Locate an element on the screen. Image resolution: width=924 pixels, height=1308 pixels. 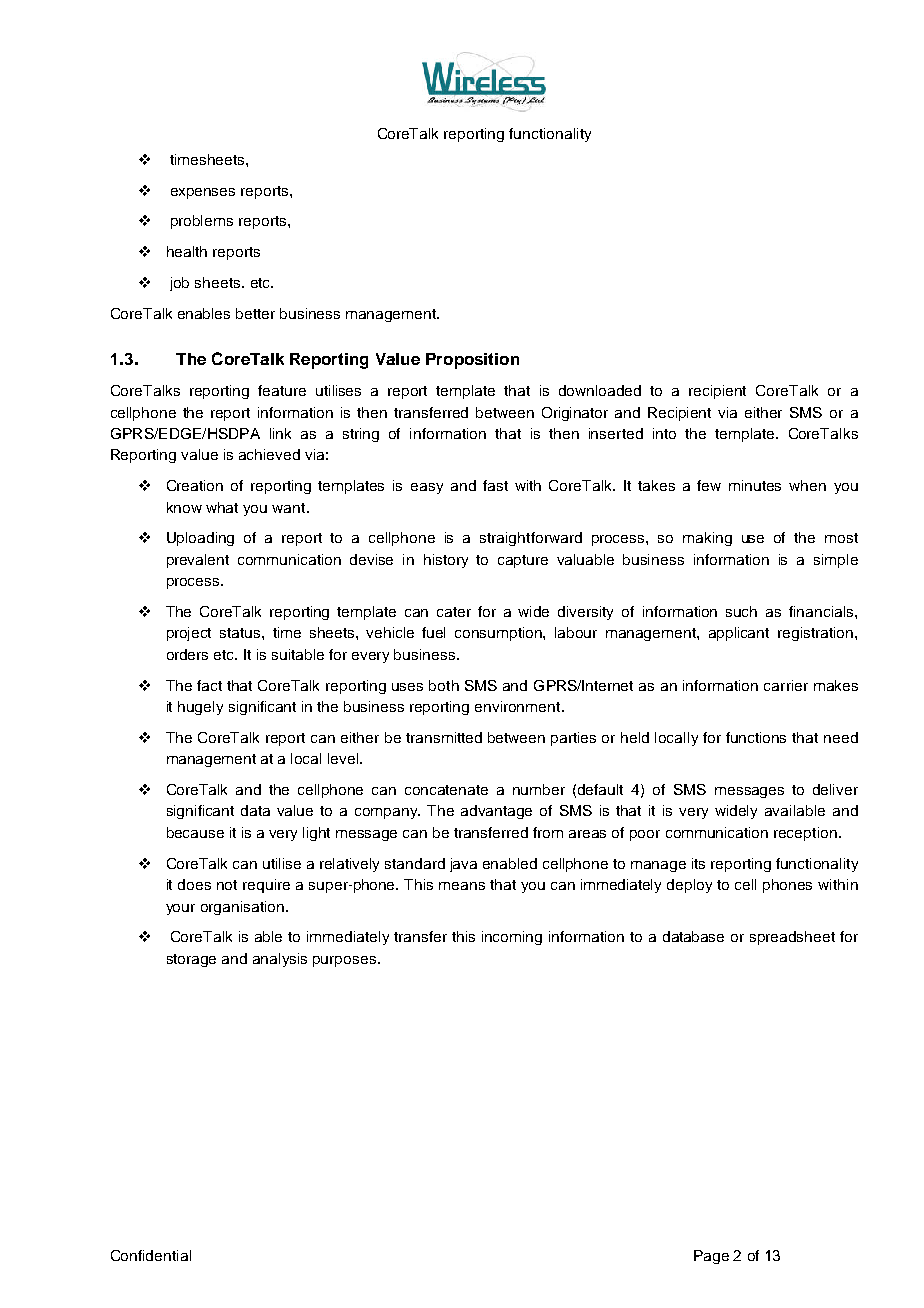
storage is located at coordinates (191, 960).
